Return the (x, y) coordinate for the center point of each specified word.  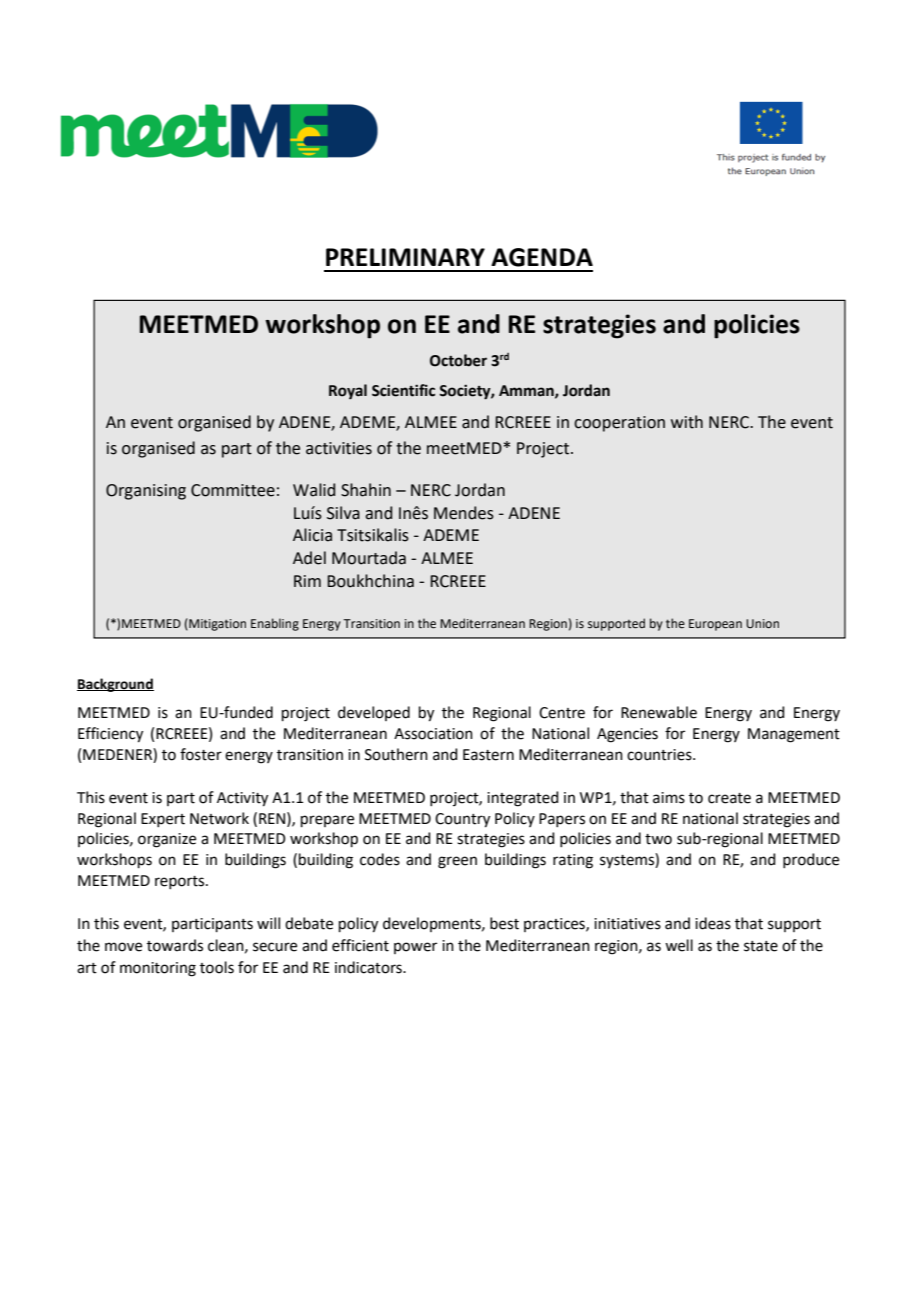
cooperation (619, 424)
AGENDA (542, 257)
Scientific (403, 390)
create (729, 798)
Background (115, 685)
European (715, 625)
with (687, 422)
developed (374, 713)
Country (462, 820)
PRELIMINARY (405, 257)
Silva (343, 513)
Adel (309, 558)
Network (219, 818)
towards (175, 945)
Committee (233, 490)
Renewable (659, 712)
